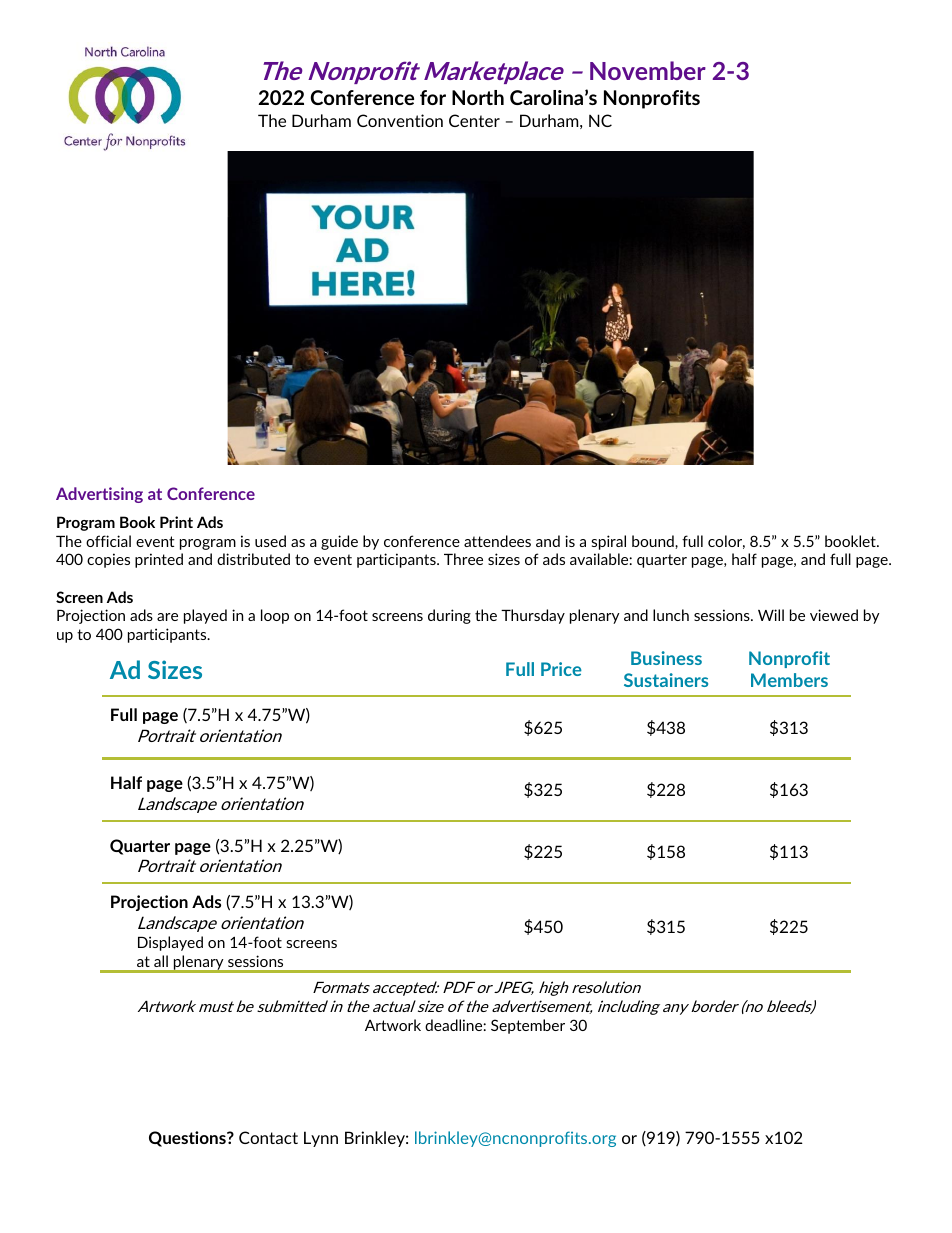 The height and width of the image is (1233, 952). I want to click on November, so click(648, 70).
